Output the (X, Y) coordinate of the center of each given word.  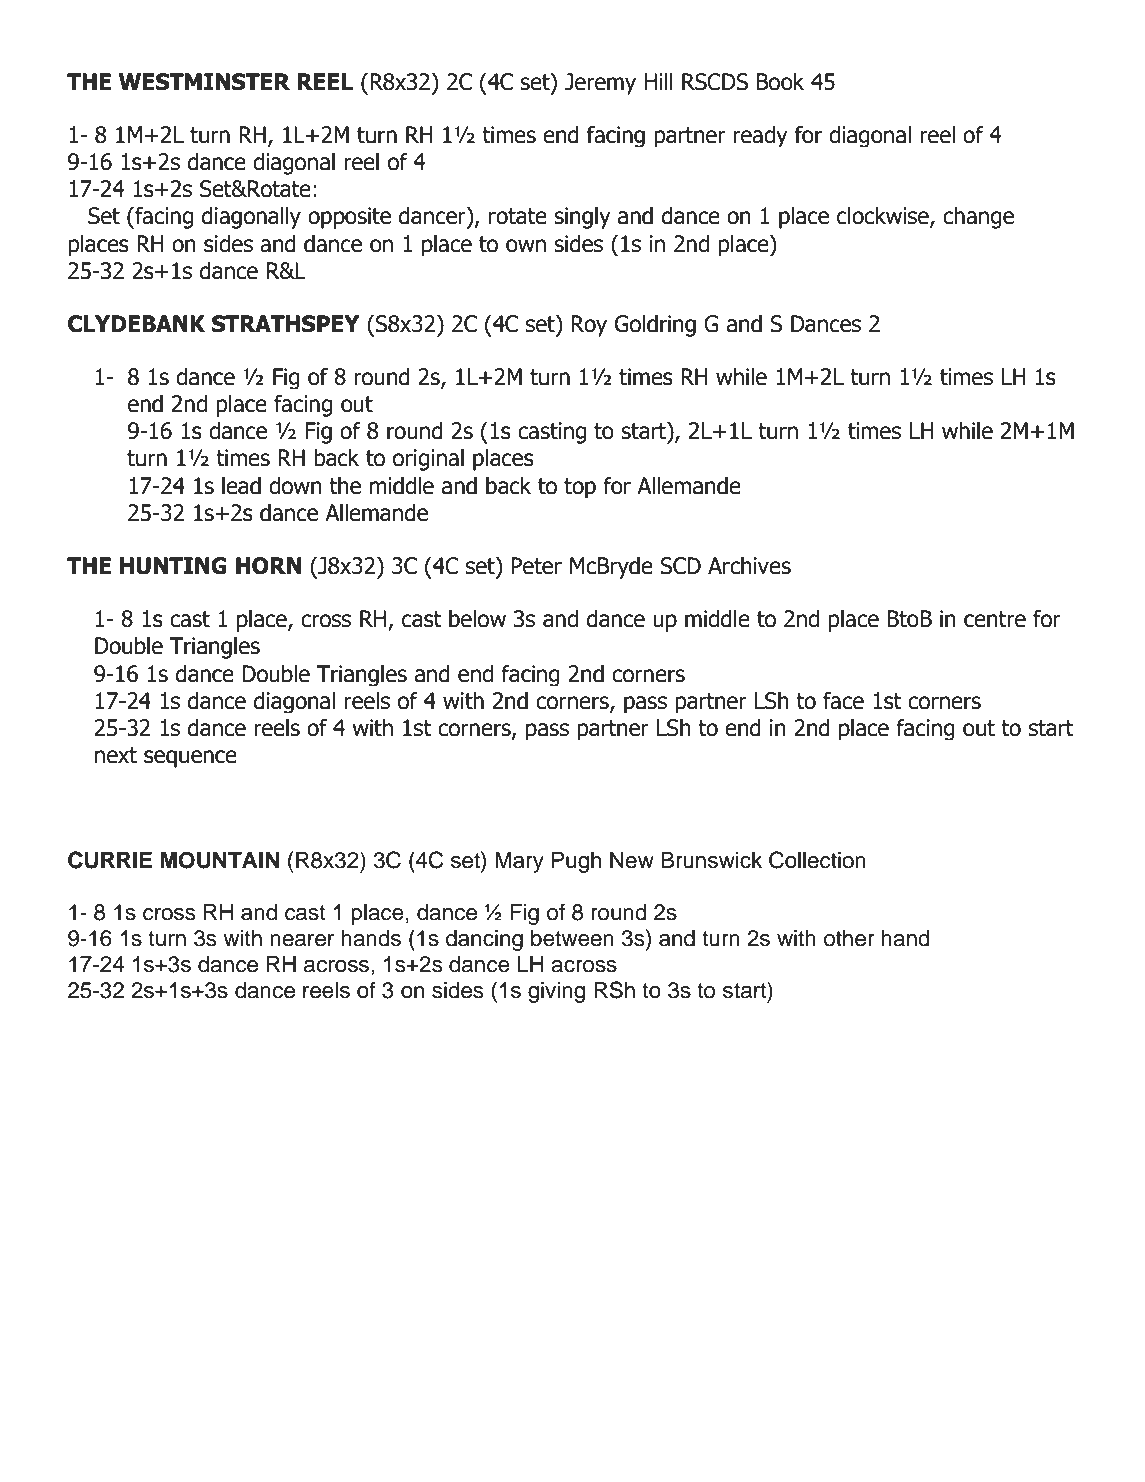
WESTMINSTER (204, 82)
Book (780, 81)
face (843, 701)
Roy (589, 326)
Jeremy (600, 84)
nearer (302, 940)
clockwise (884, 216)
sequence (190, 759)
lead (241, 485)
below (477, 618)
